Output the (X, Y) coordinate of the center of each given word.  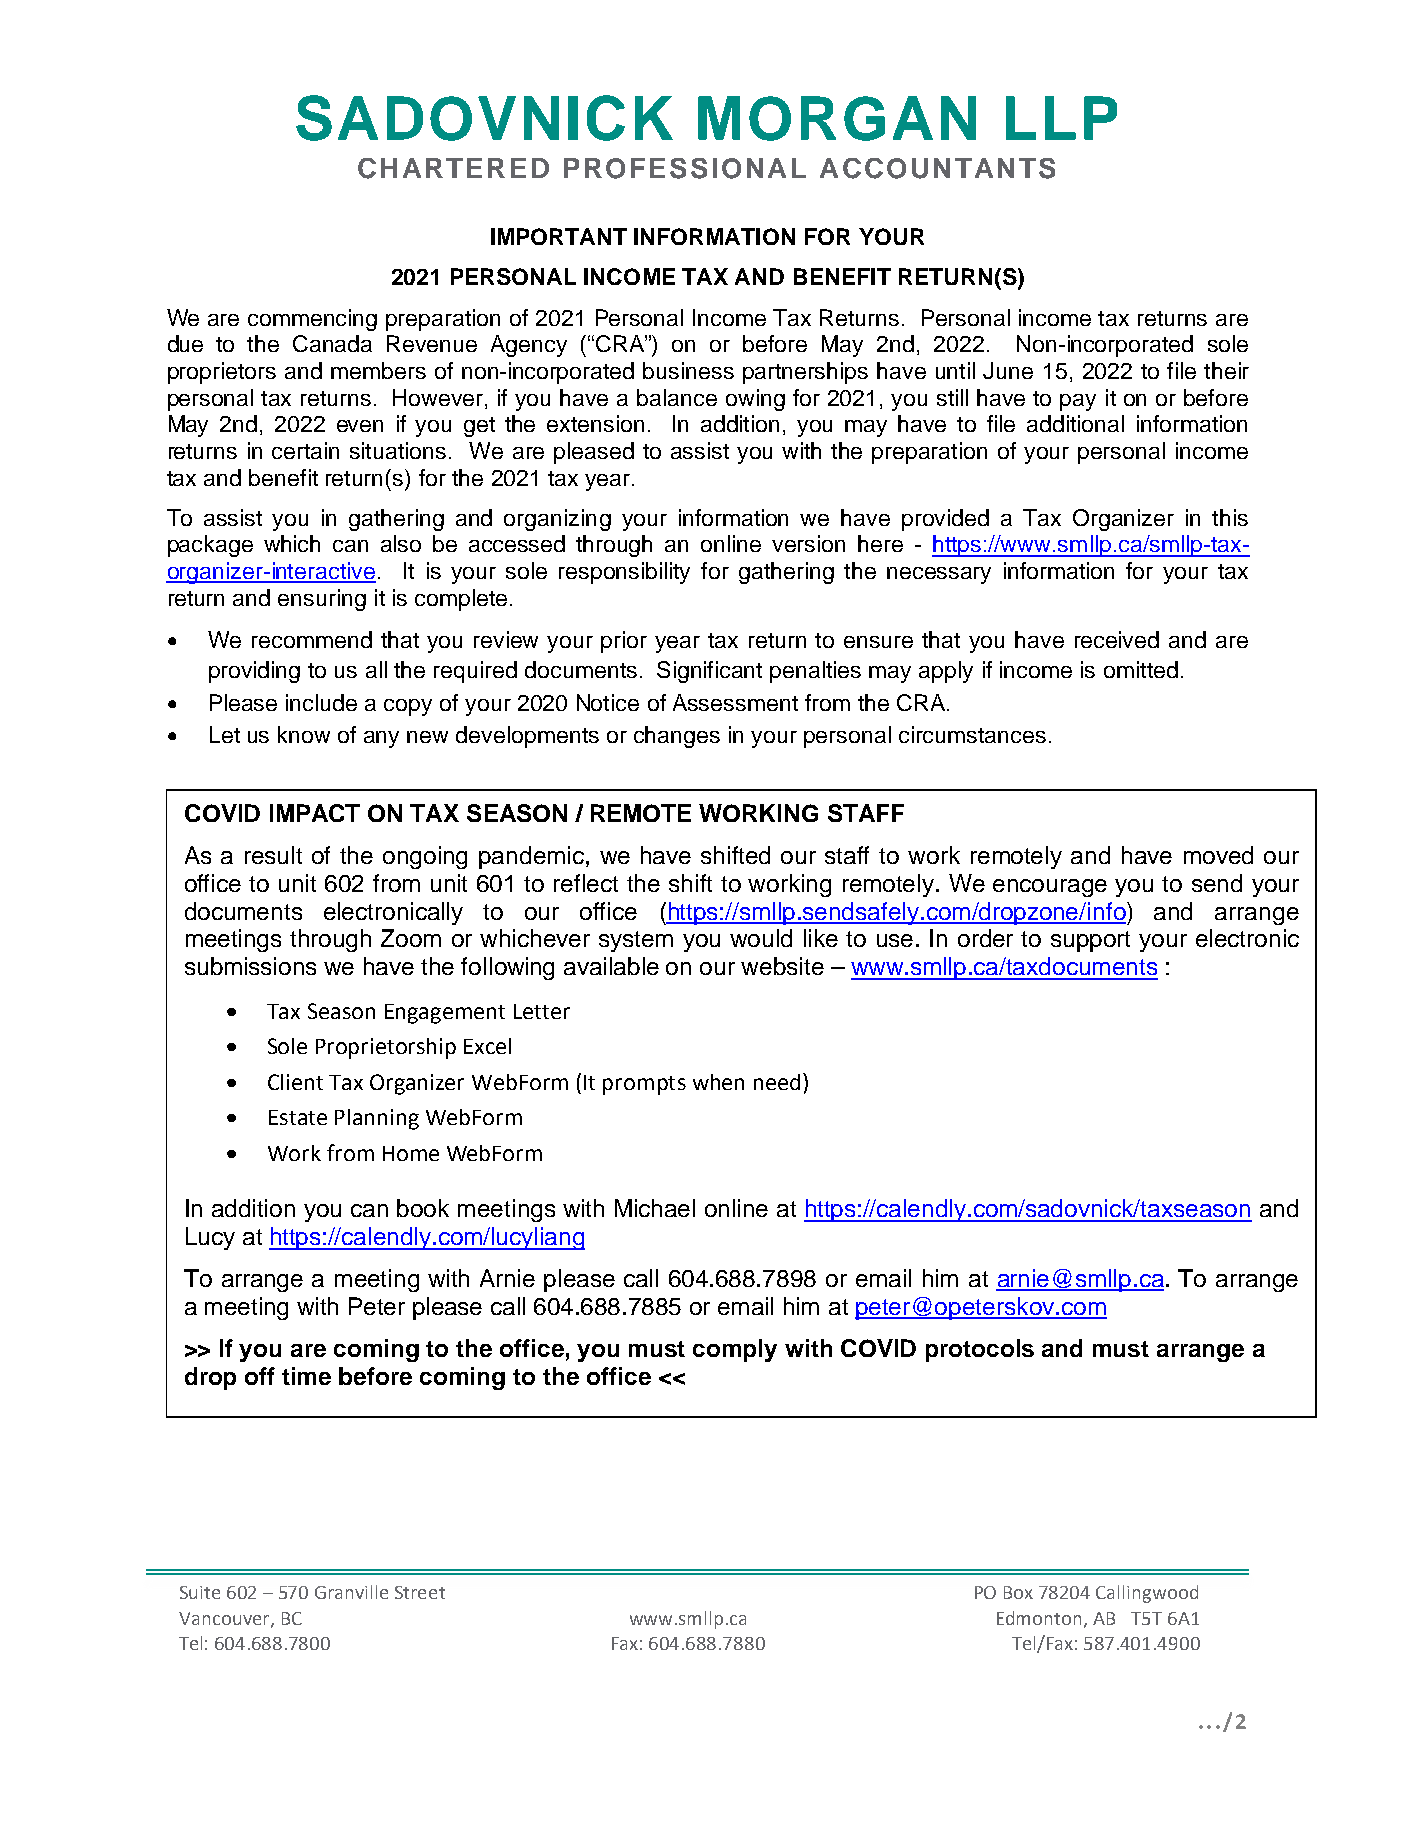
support (1090, 941)
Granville (351, 1592)
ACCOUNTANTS (937, 168)
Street (420, 1592)
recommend (312, 639)
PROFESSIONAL (685, 168)
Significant (709, 672)
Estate (298, 1117)
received (1117, 639)
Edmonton (1041, 1619)
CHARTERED (453, 168)
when (718, 1082)
